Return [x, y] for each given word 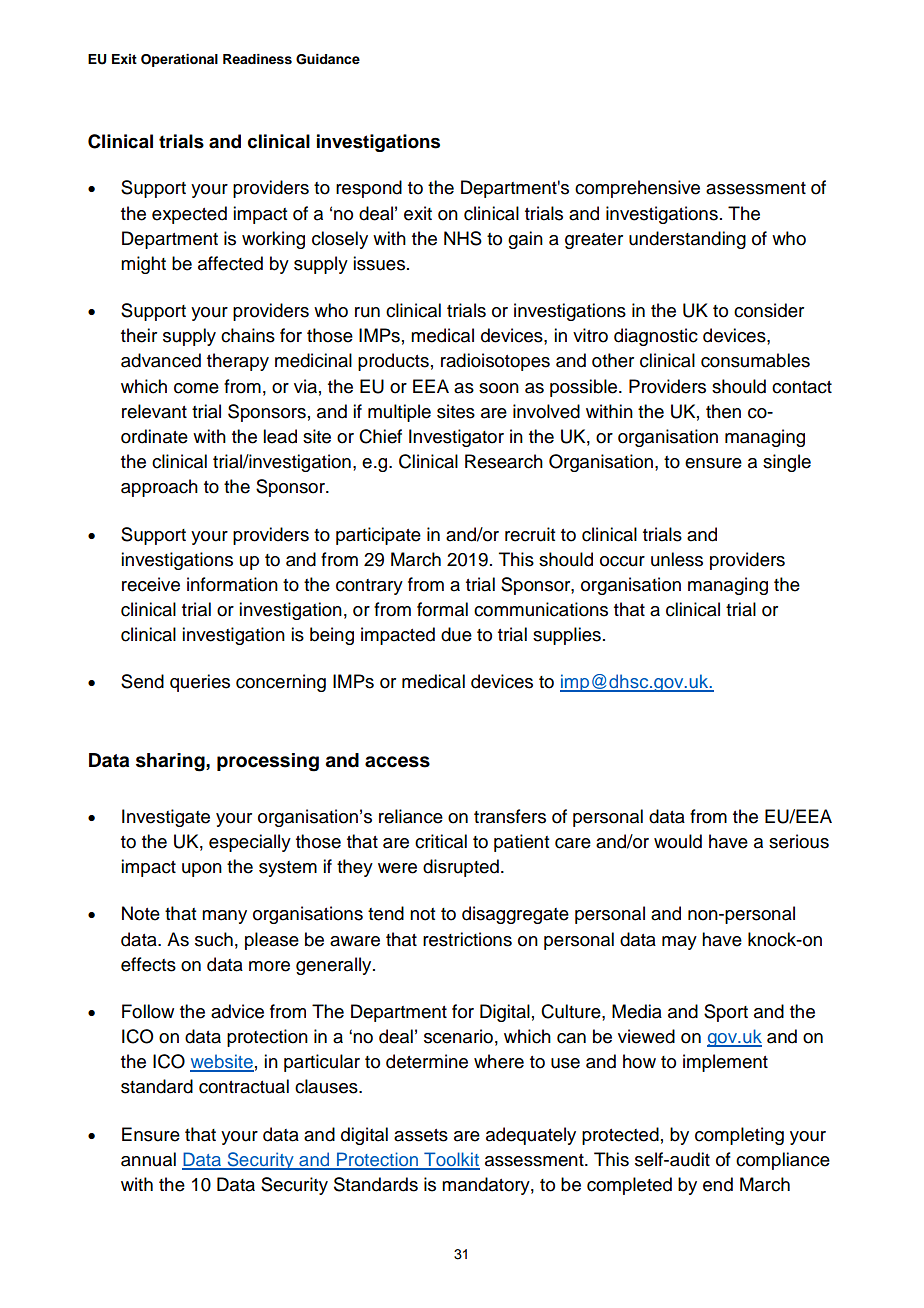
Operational [179, 60]
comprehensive [637, 189]
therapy [238, 362]
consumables [755, 360]
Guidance [328, 59]
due [456, 634]
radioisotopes [495, 362]
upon [202, 870]
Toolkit [451, 1160]
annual [148, 1159]
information [232, 584]
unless [677, 559]
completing [739, 1136]
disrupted [461, 868]
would [678, 841]
